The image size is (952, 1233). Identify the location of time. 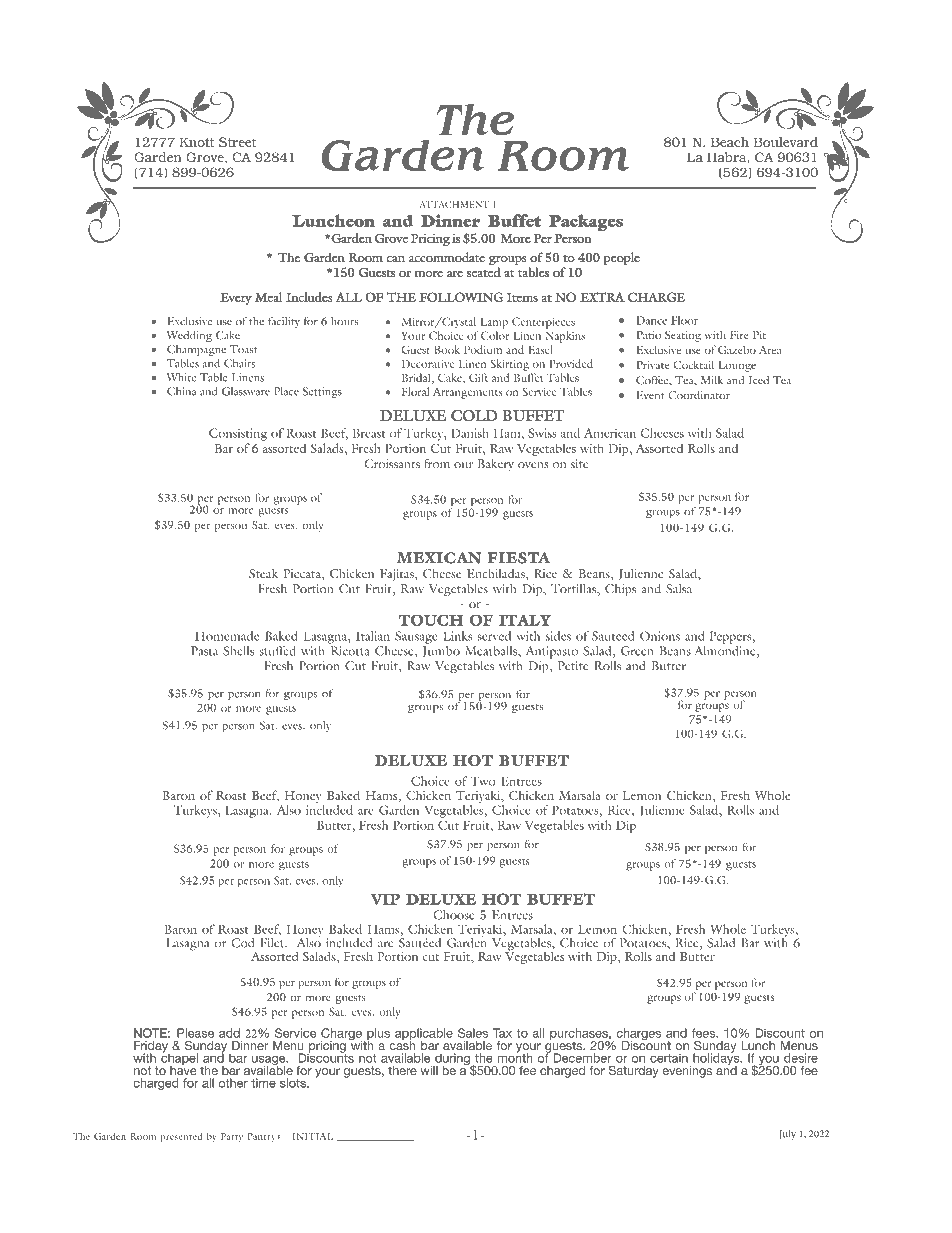
(263, 1083).
